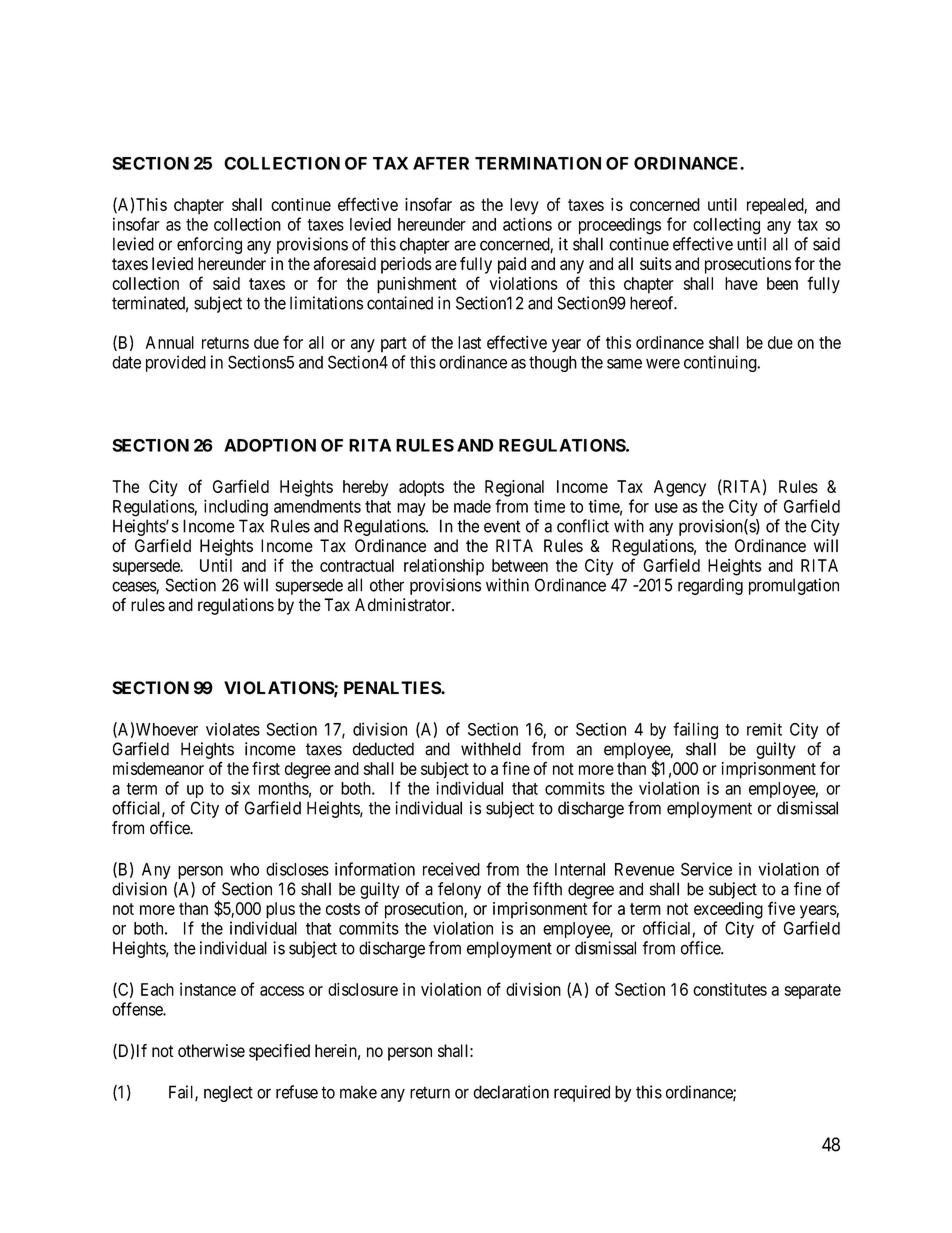  What do you see at coordinates (228, 1093) in the screenshot?
I see `neglect` at bounding box center [228, 1093].
